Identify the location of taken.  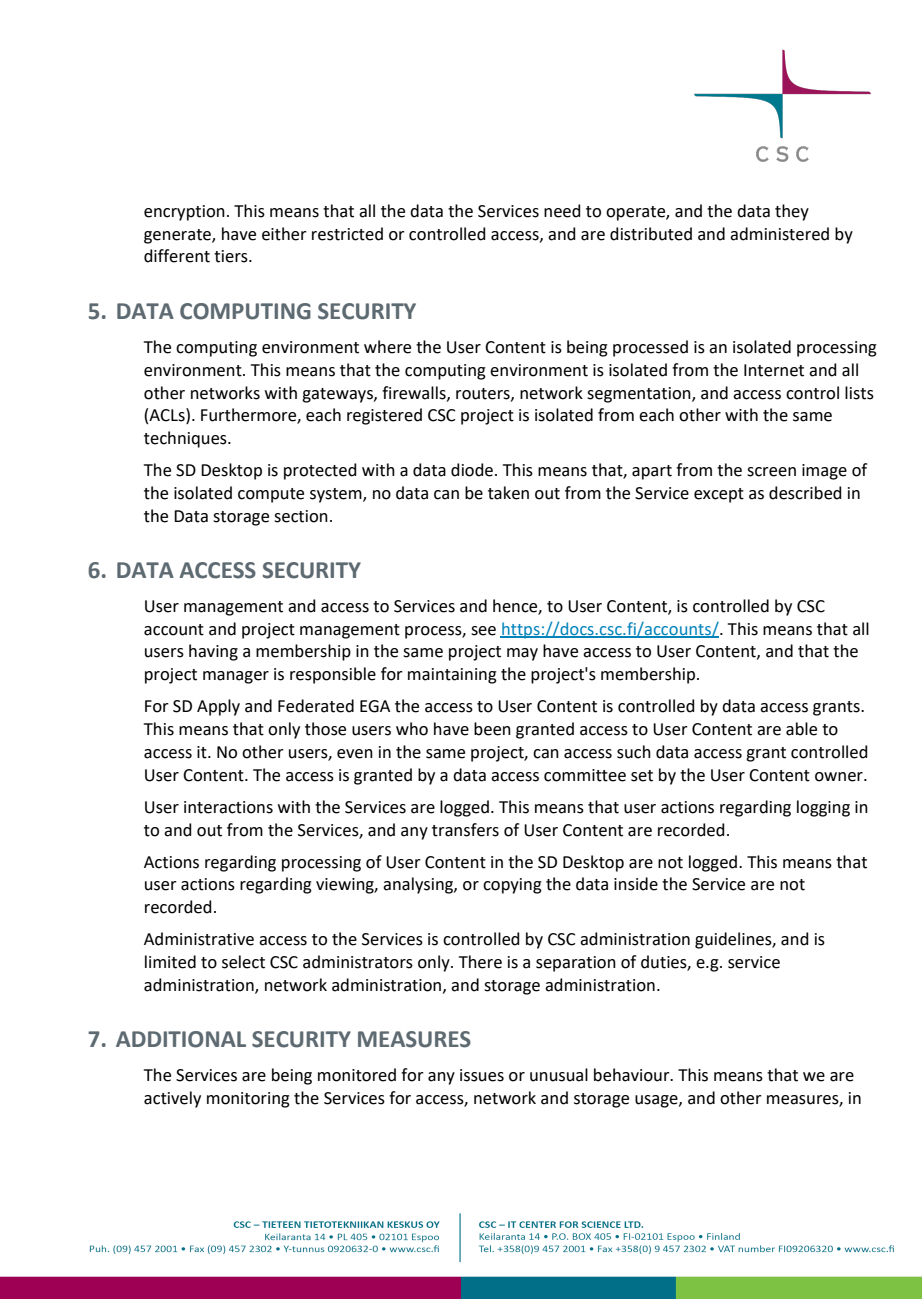
(508, 493).
